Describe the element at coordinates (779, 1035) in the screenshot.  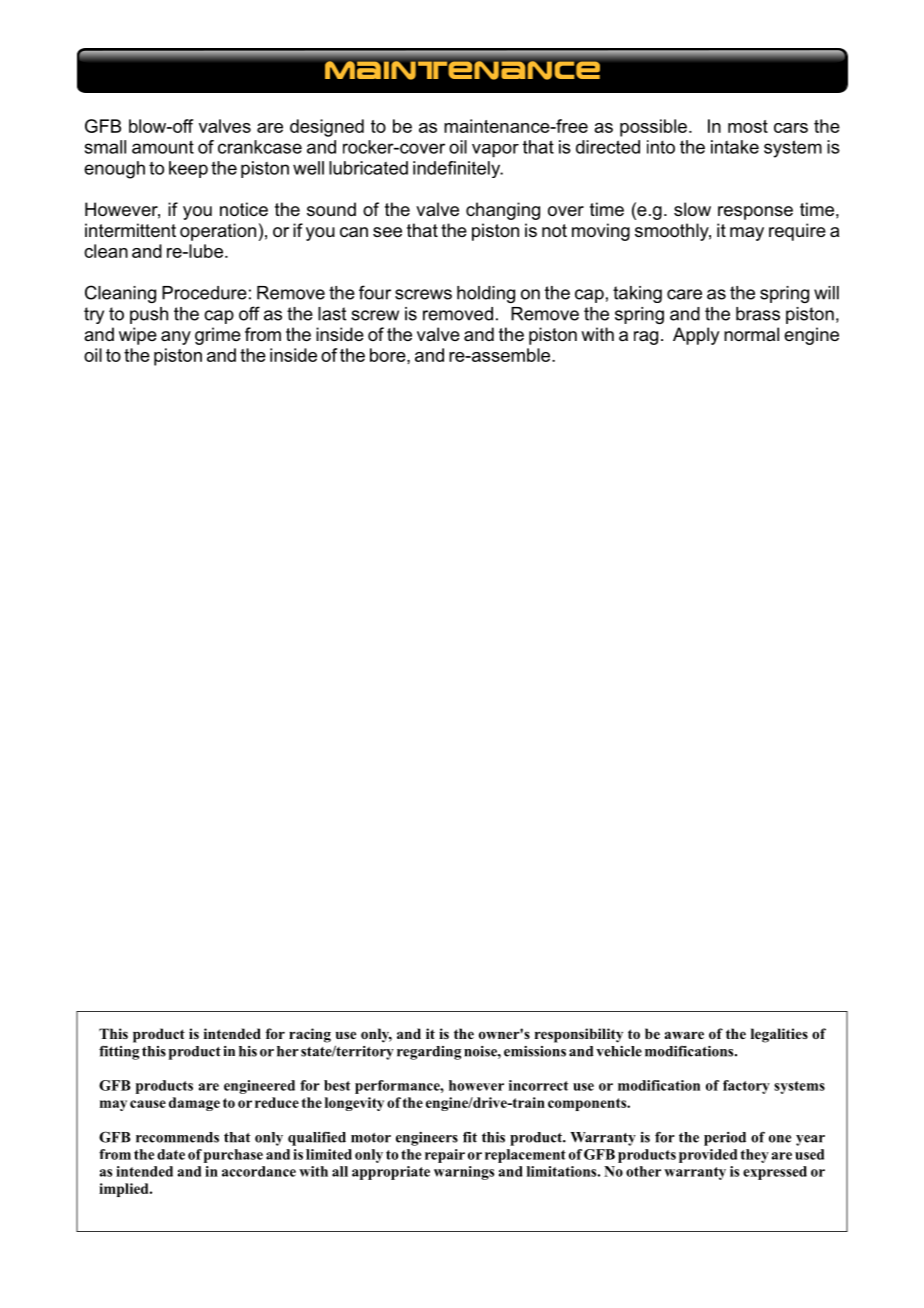
I see `legalities` at that location.
